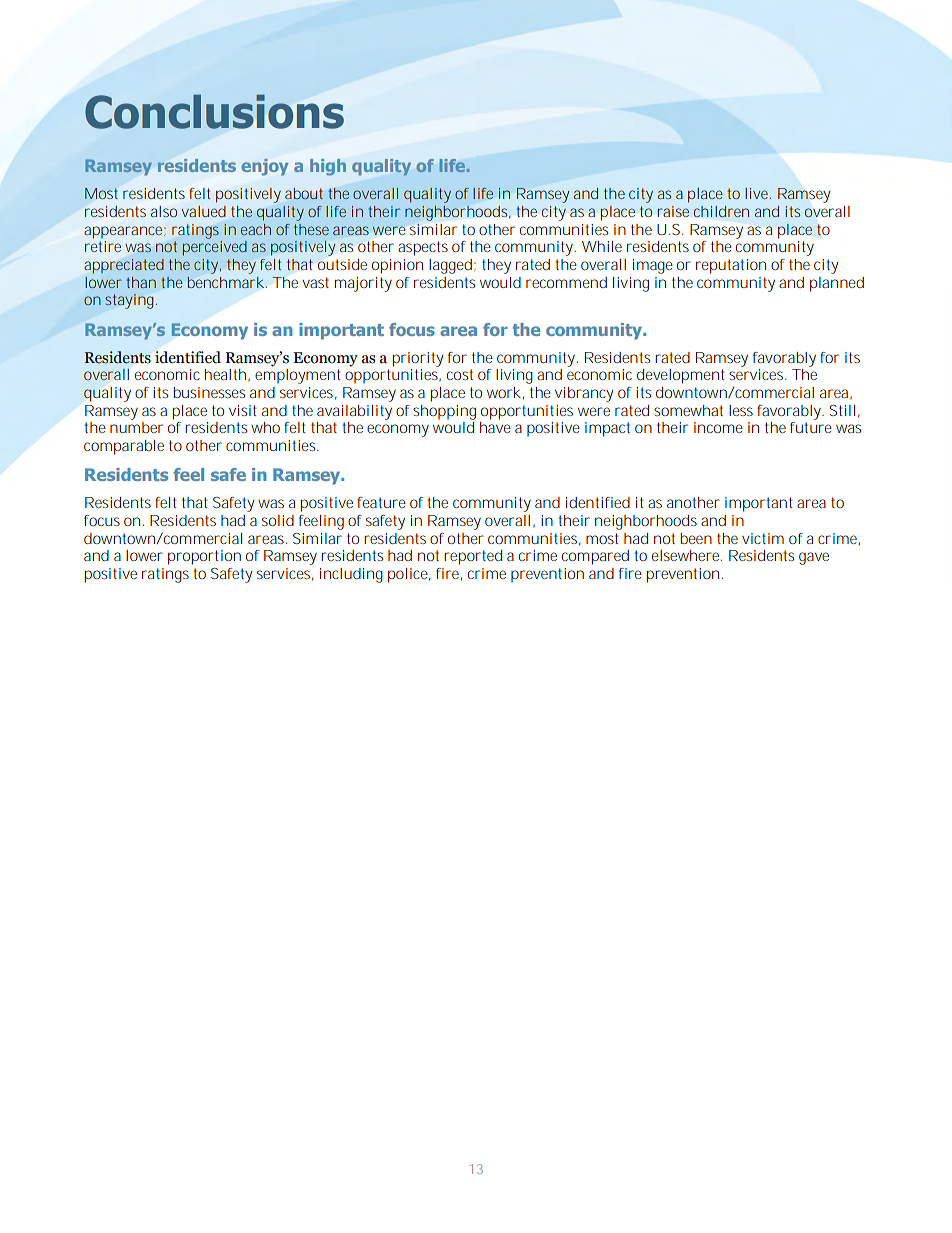 This screenshot has height=1233, width=952. I want to click on reputation, so click(731, 266).
